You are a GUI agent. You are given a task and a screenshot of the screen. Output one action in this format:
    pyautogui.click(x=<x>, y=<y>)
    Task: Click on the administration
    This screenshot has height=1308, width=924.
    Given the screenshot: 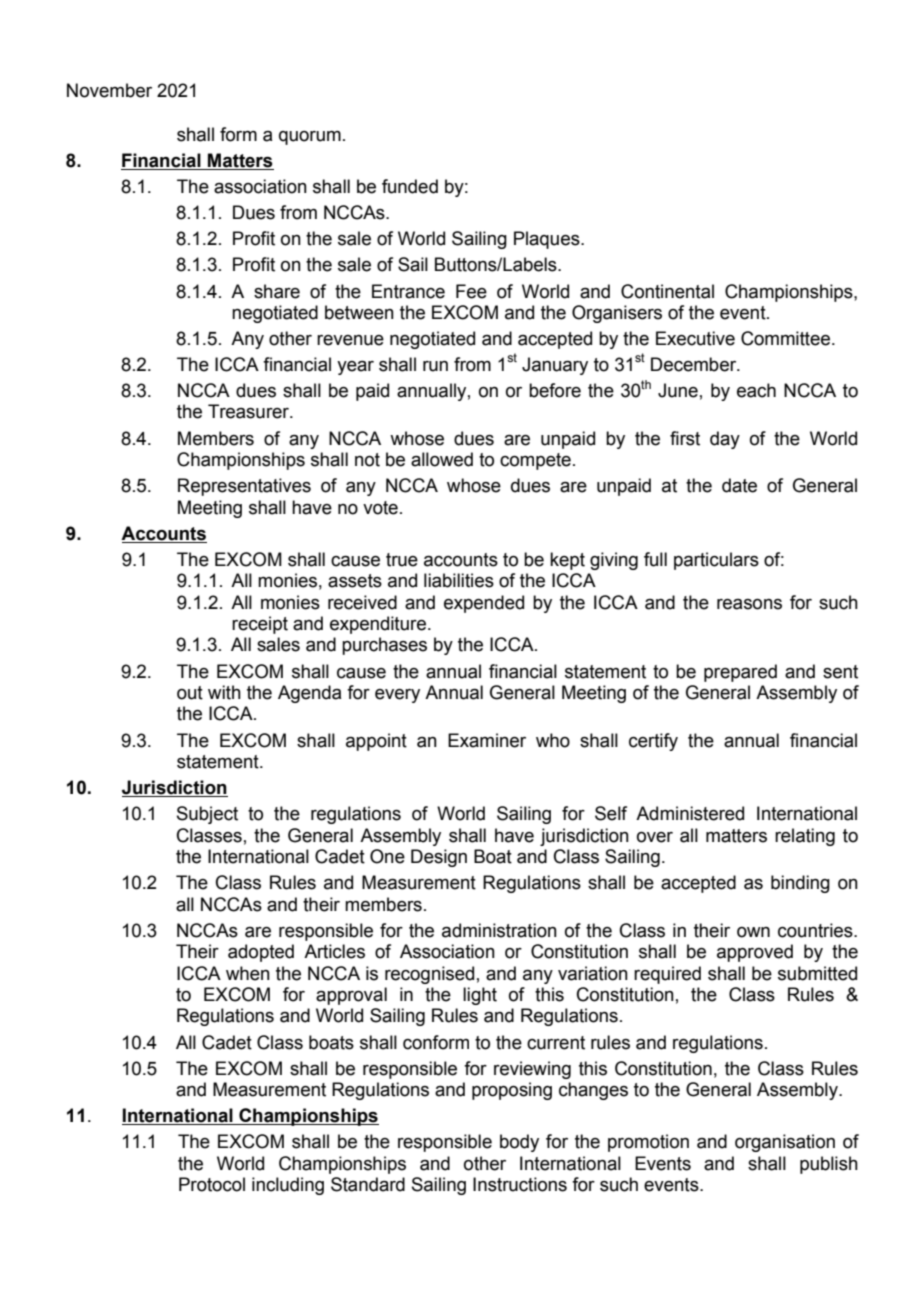 What is the action you would take?
    pyautogui.click(x=499, y=930)
